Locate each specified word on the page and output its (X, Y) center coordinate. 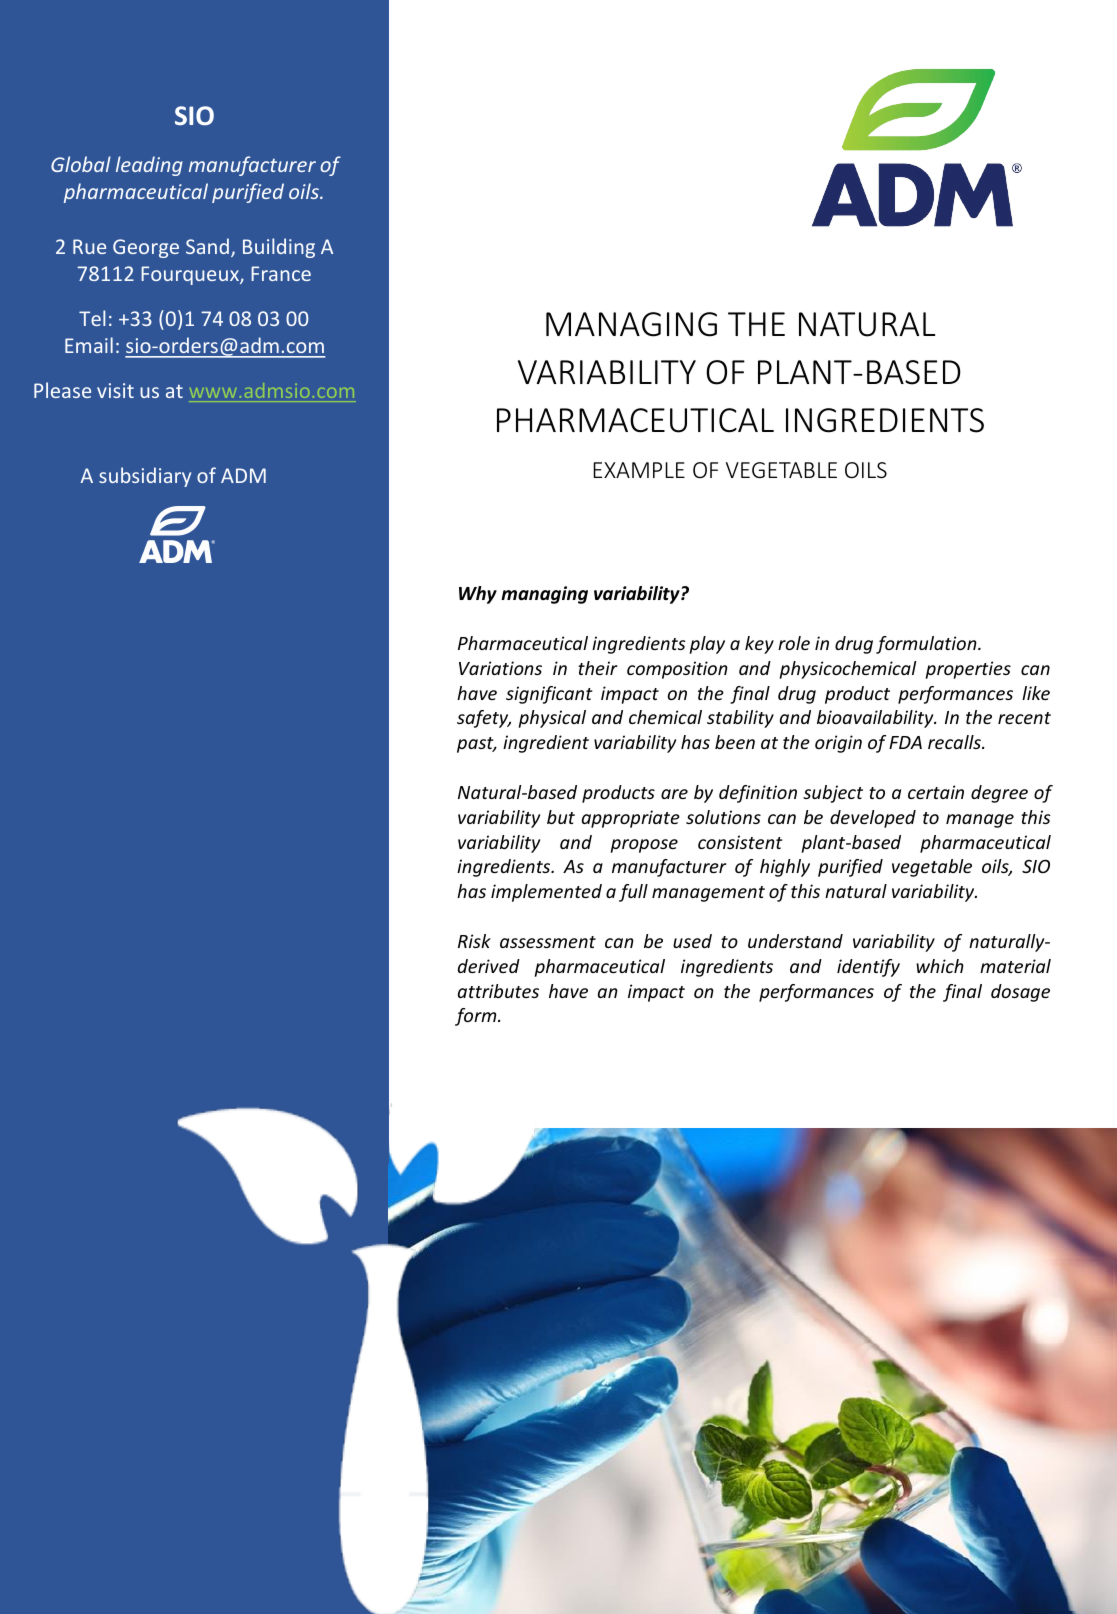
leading (149, 166)
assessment (548, 942)
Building (279, 248)
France (281, 273)
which (940, 966)
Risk (474, 941)
